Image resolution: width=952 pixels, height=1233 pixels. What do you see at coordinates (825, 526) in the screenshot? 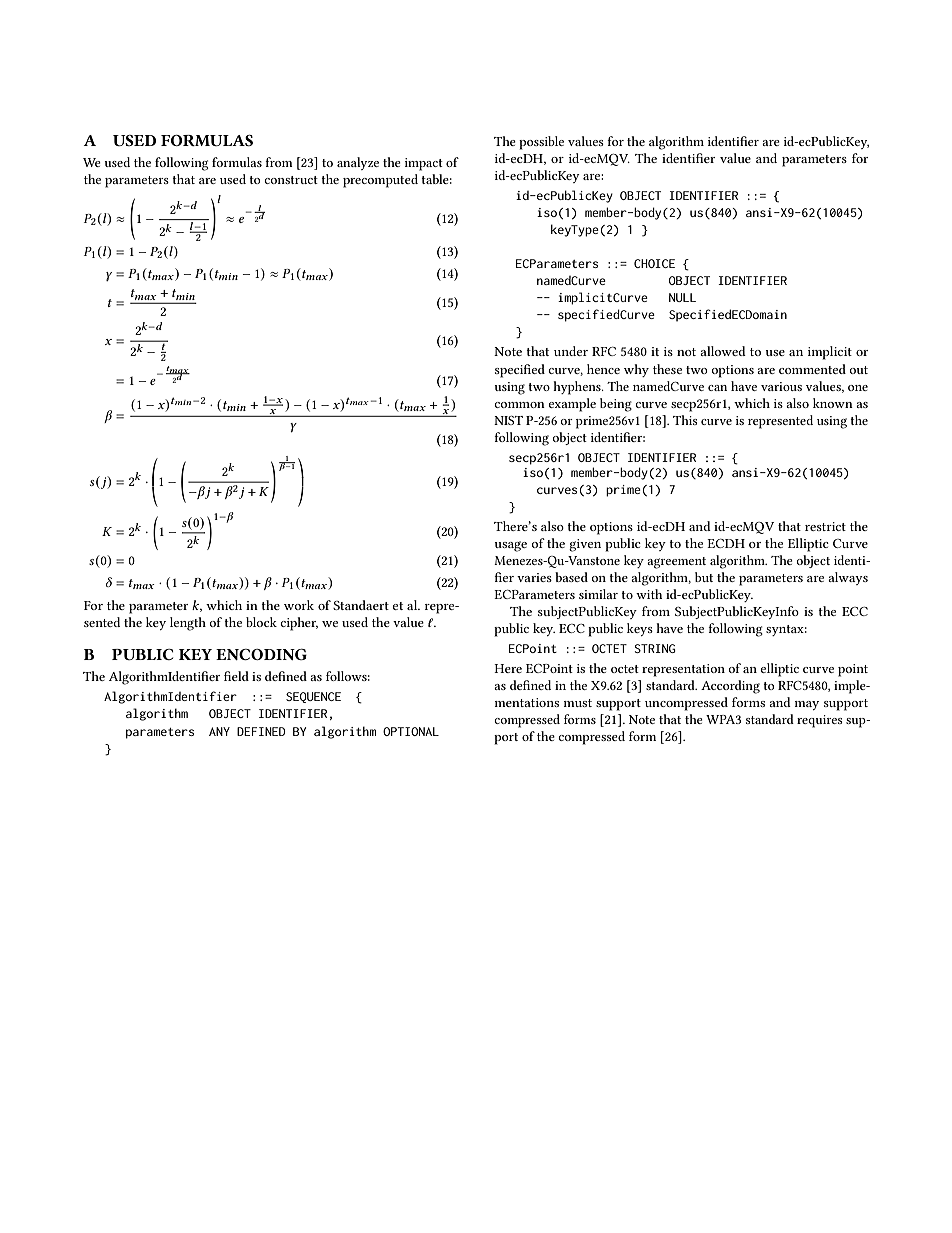
I see `restrict` at bounding box center [825, 526].
